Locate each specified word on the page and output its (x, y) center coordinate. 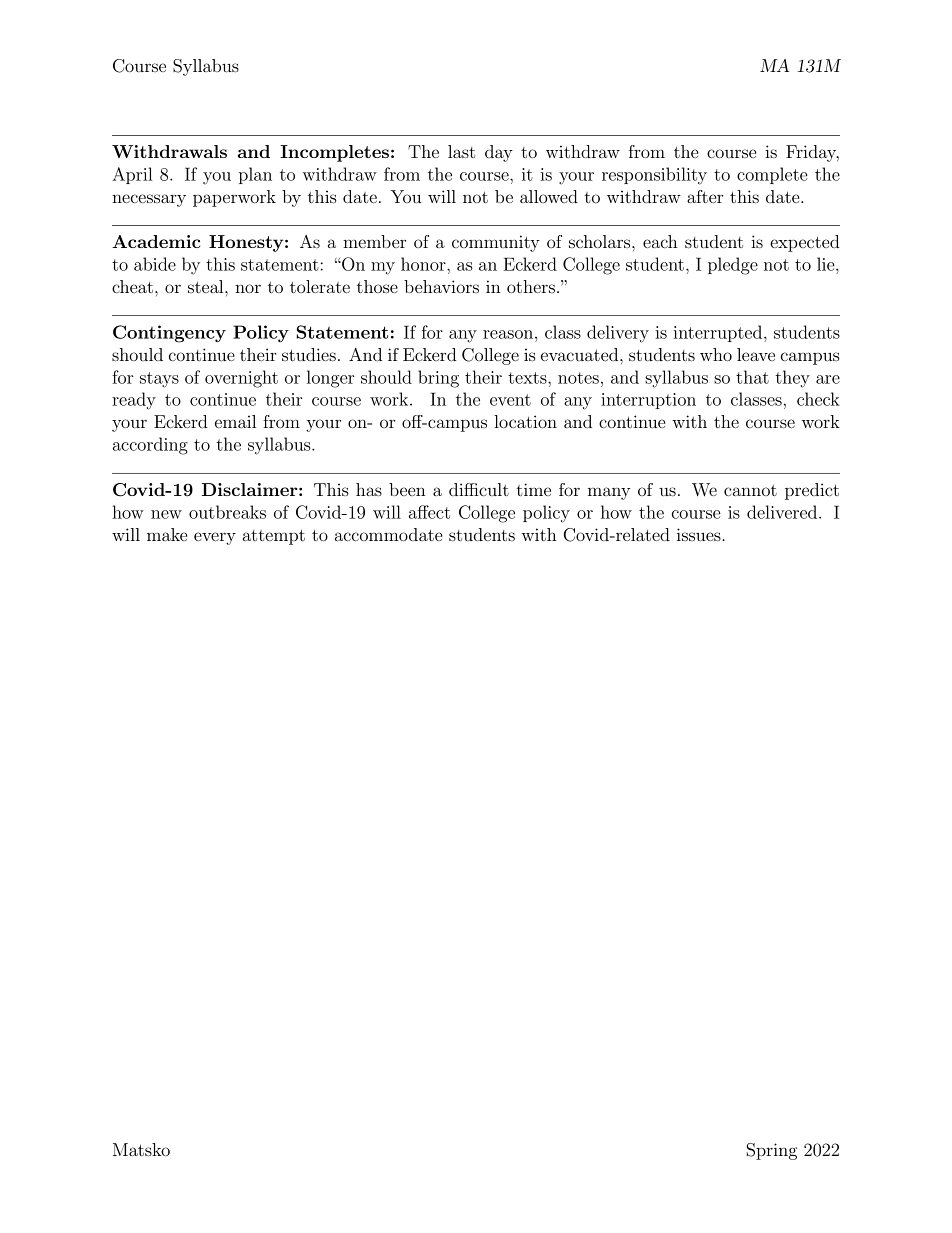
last (461, 151)
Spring (772, 1151)
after (705, 196)
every (215, 538)
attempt (274, 537)
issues (700, 534)
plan (255, 175)
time (533, 489)
